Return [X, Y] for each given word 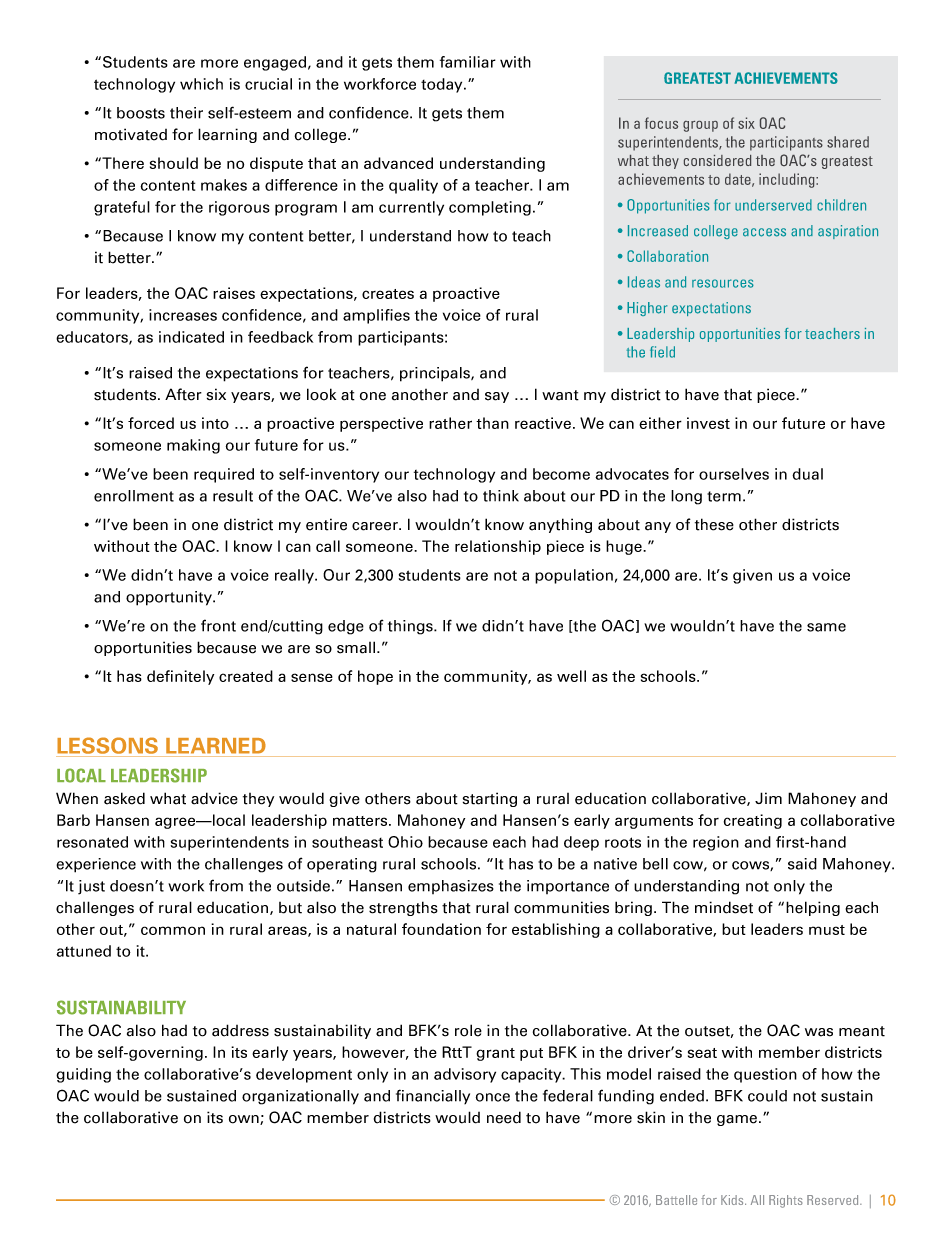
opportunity [170, 598]
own [245, 1120]
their [186, 113]
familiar [468, 62]
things [411, 627]
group [700, 126]
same [826, 627]
